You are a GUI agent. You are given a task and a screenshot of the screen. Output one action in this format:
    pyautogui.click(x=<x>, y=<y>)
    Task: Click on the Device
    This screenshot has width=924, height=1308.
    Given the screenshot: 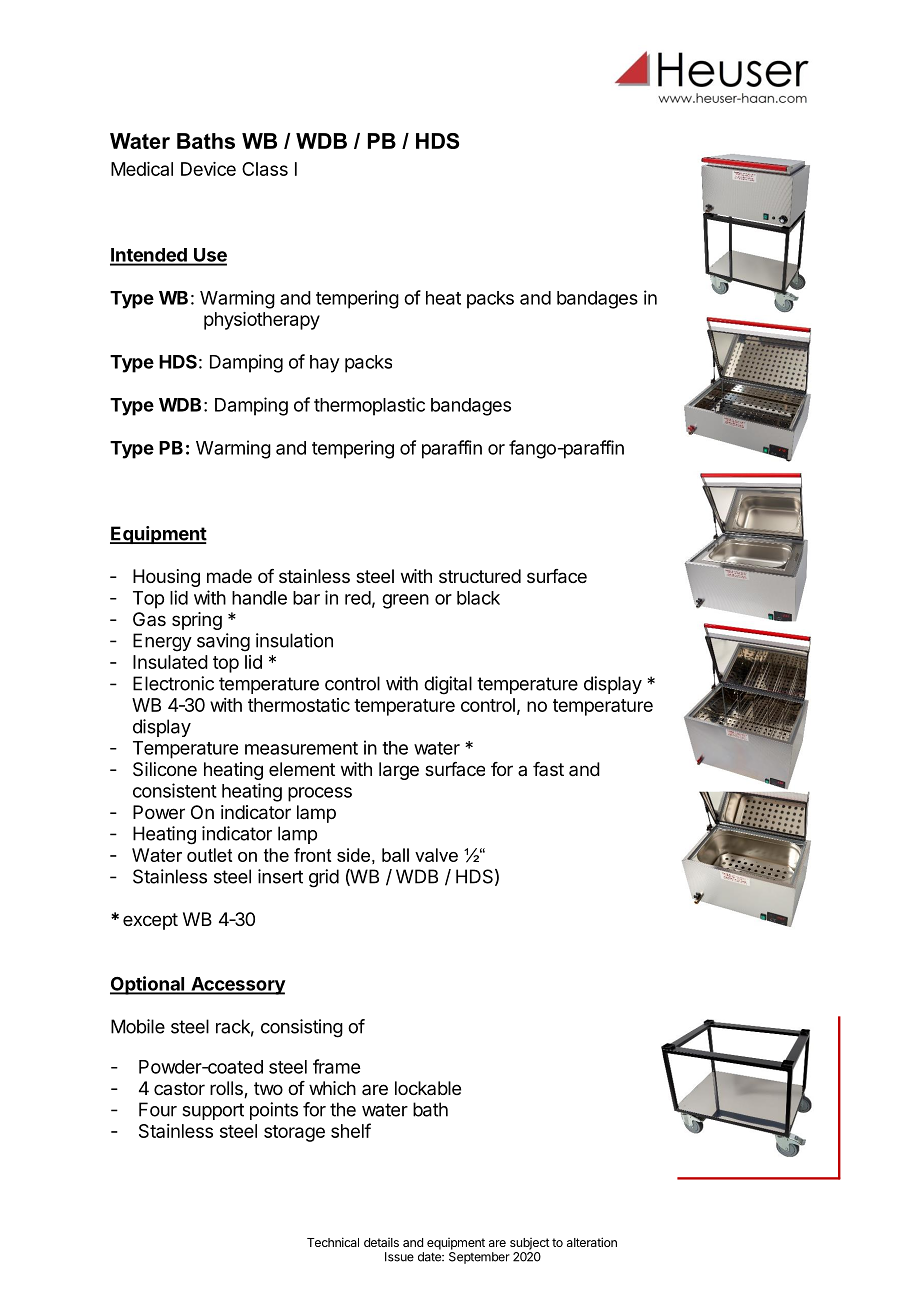 What is the action you would take?
    pyautogui.click(x=208, y=169)
